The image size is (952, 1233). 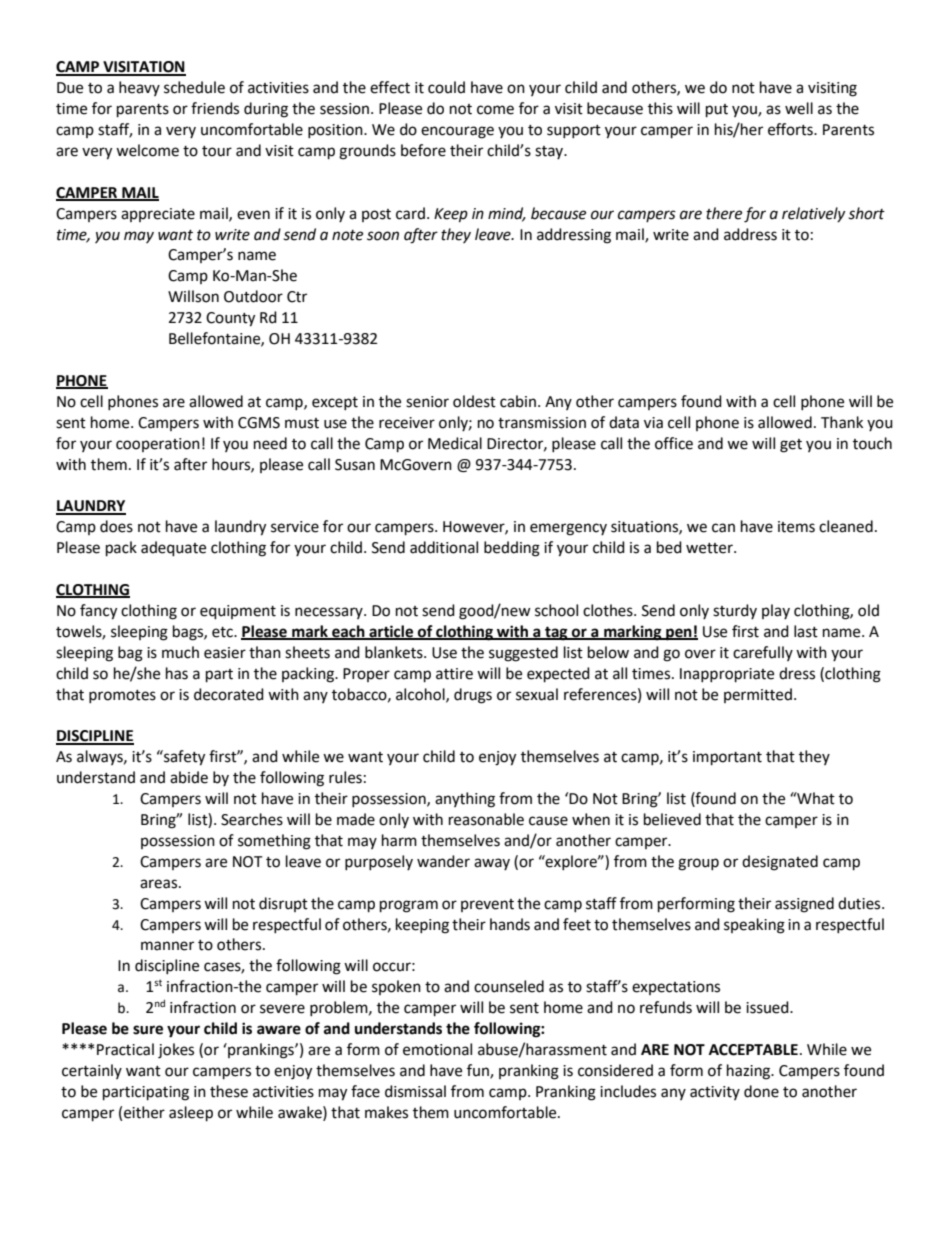 What do you see at coordinates (457, 132) in the document?
I see `encourage` at bounding box center [457, 132].
